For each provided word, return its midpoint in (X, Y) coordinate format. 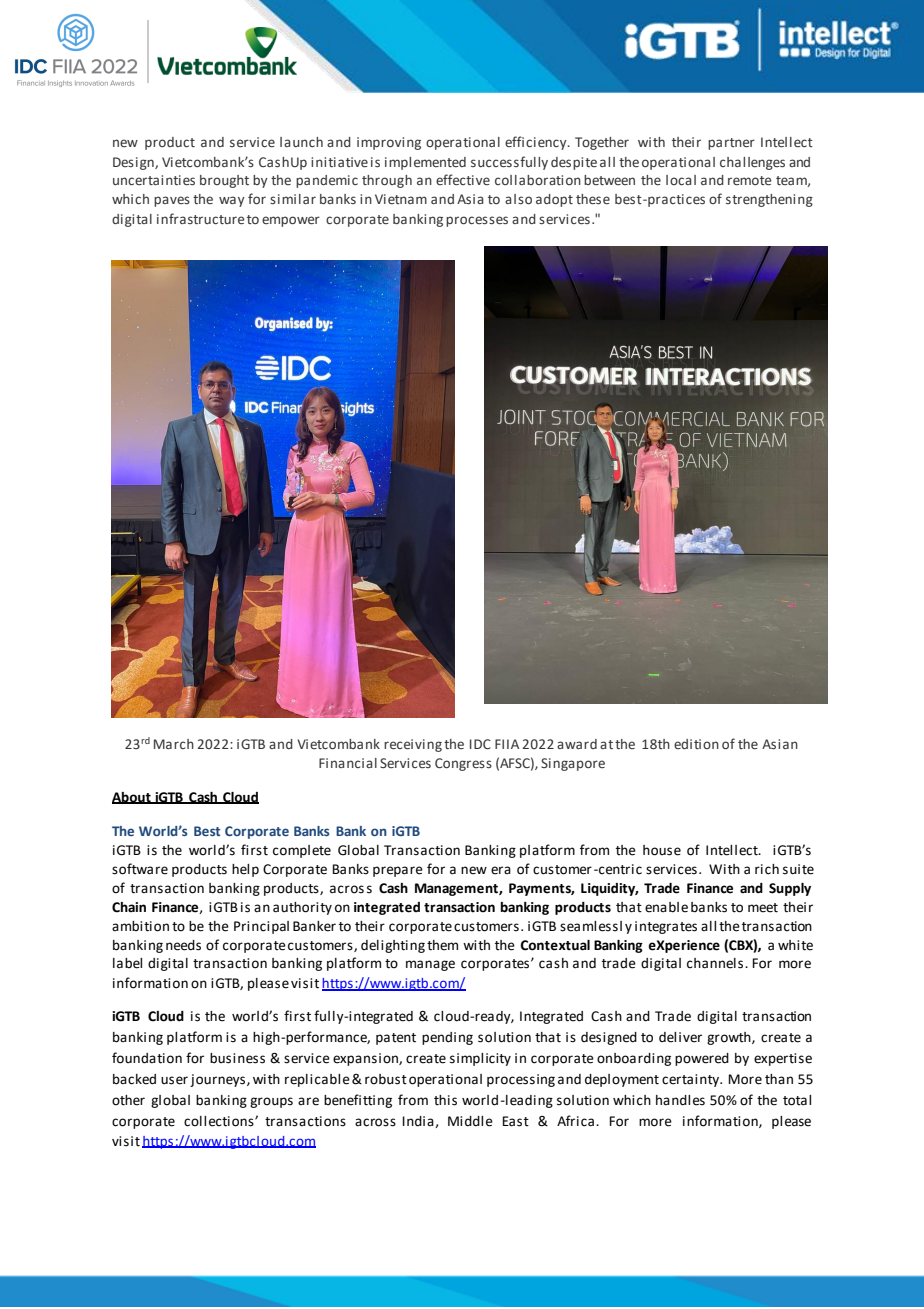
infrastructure (200, 218)
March (174, 744)
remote (749, 180)
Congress (463, 764)
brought (224, 181)
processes (477, 221)
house (662, 850)
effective (463, 179)
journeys (219, 1080)
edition (696, 744)
